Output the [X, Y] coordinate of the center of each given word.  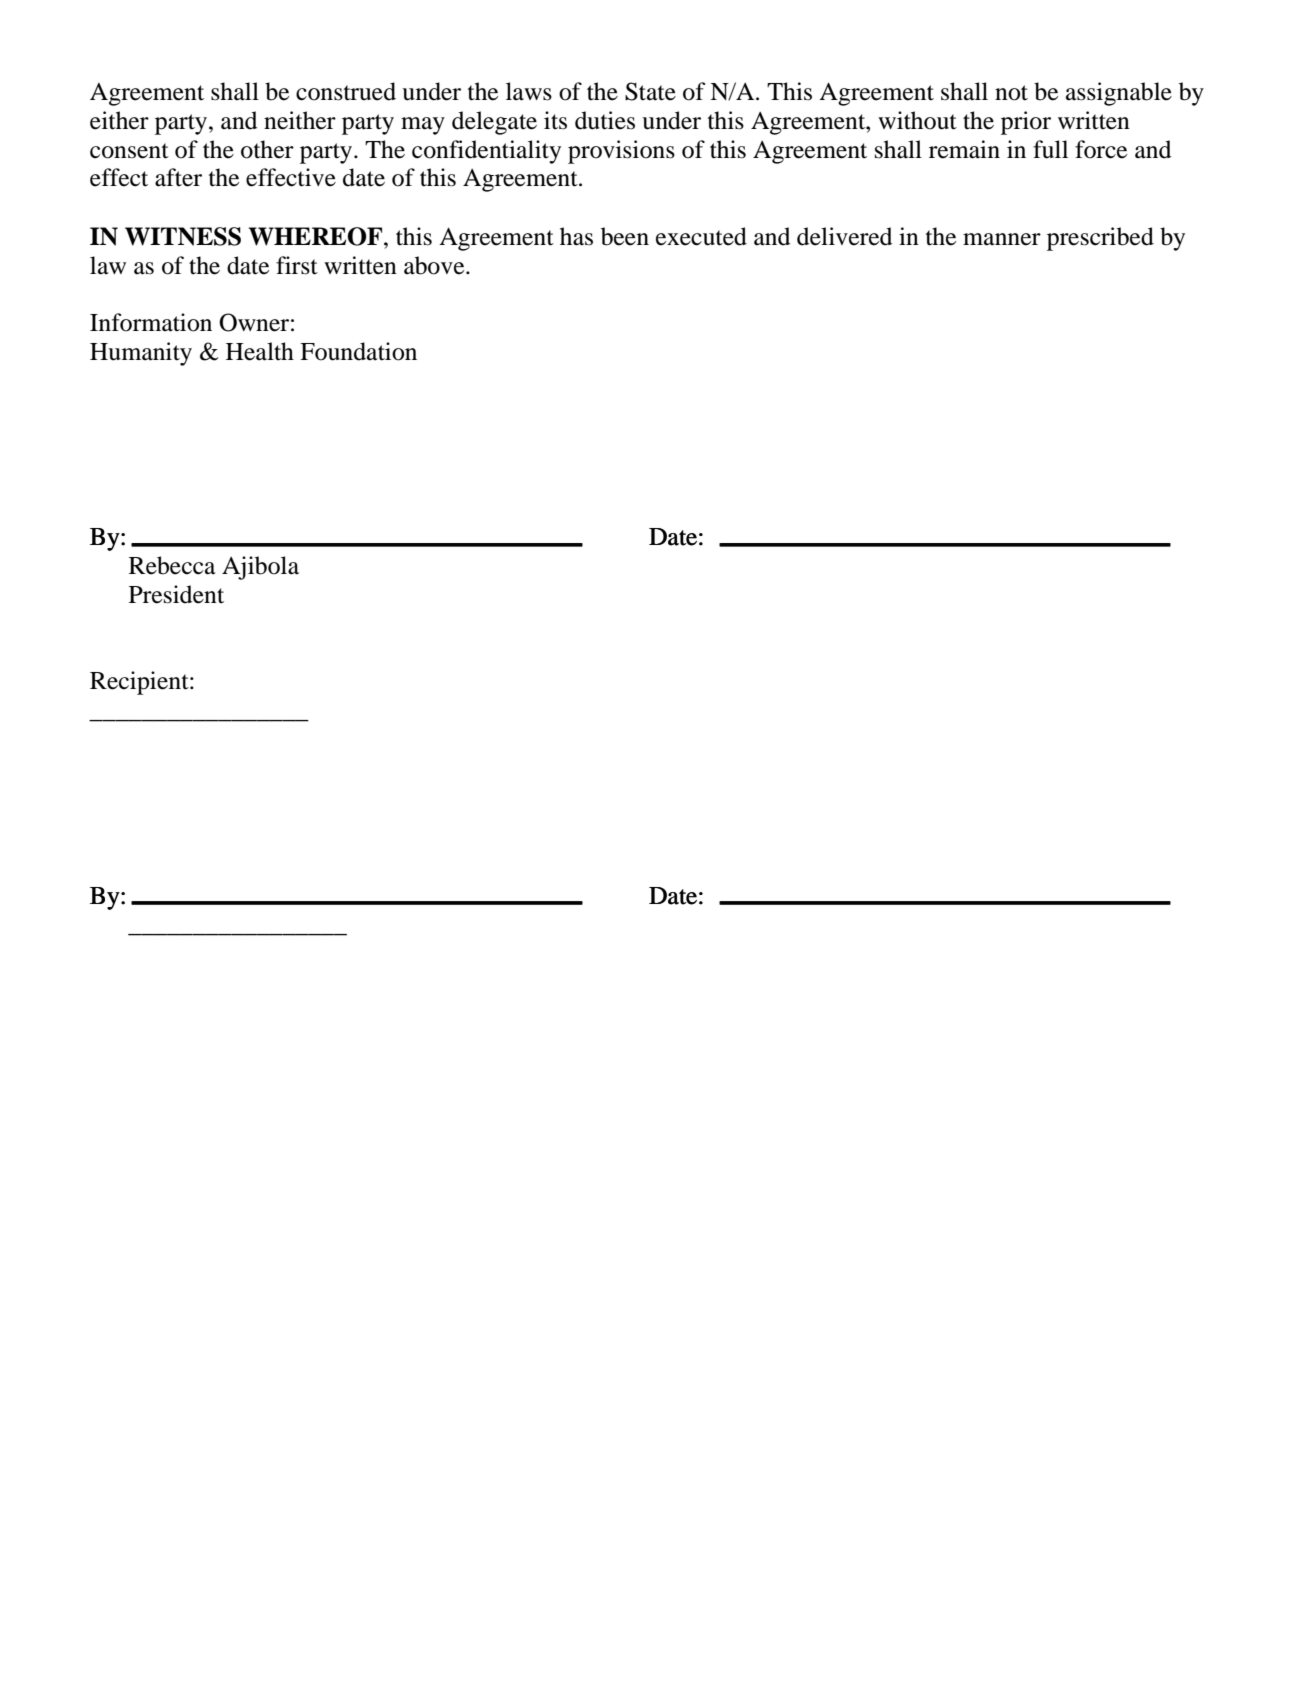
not [1011, 93]
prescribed [1100, 239]
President [176, 594]
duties [605, 120]
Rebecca [172, 565]
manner [1002, 239]
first [297, 265]
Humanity [141, 354]
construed [346, 91]
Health [260, 351]
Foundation [358, 351]
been [625, 236]
